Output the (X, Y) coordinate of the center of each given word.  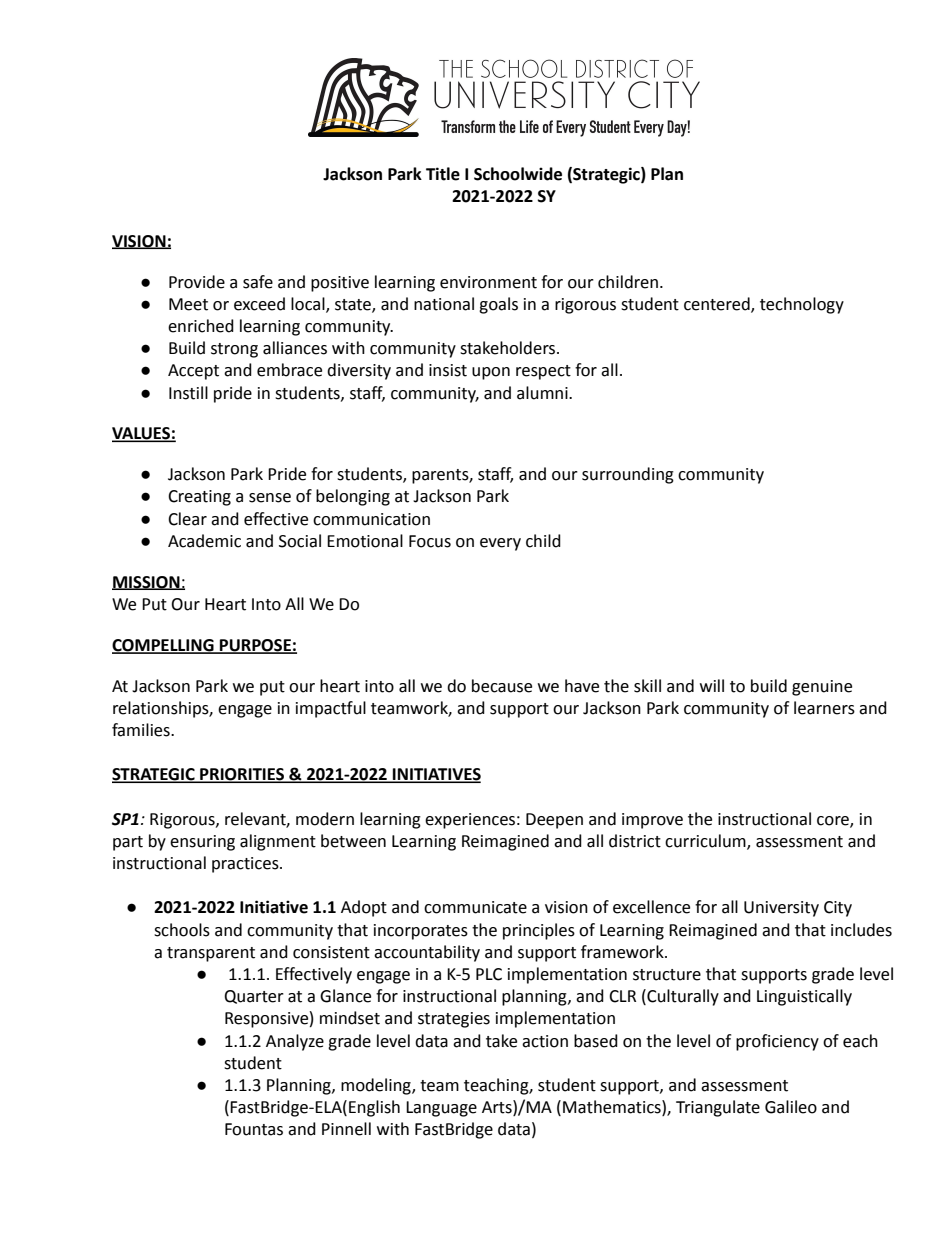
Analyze (295, 1042)
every (500, 544)
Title (443, 174)
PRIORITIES (242, 775)
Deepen (554, 821)
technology (802, 305)
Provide (197, 282)
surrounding (628, 475)
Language (441, 1109)
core (834, 821)
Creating (199, 498)
